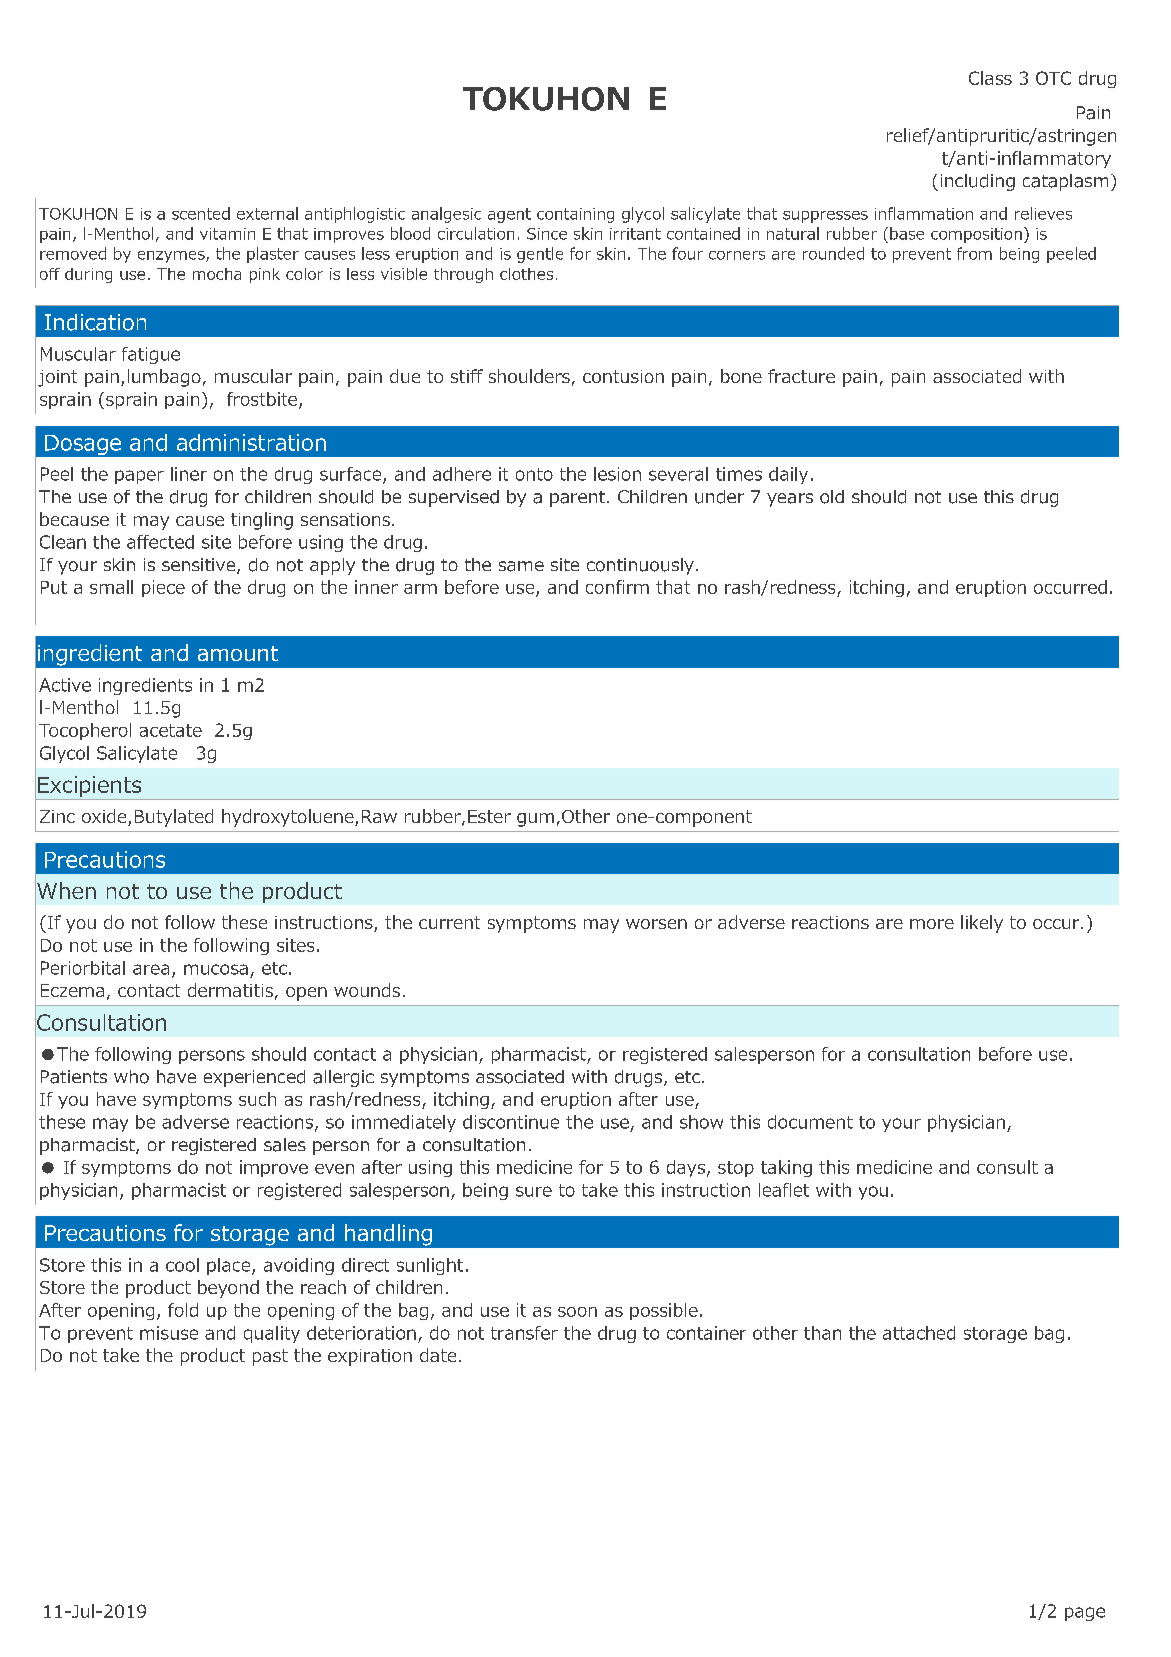  Describe the element at coordinates (251, 442) in the image. I see `administration` at that location.
